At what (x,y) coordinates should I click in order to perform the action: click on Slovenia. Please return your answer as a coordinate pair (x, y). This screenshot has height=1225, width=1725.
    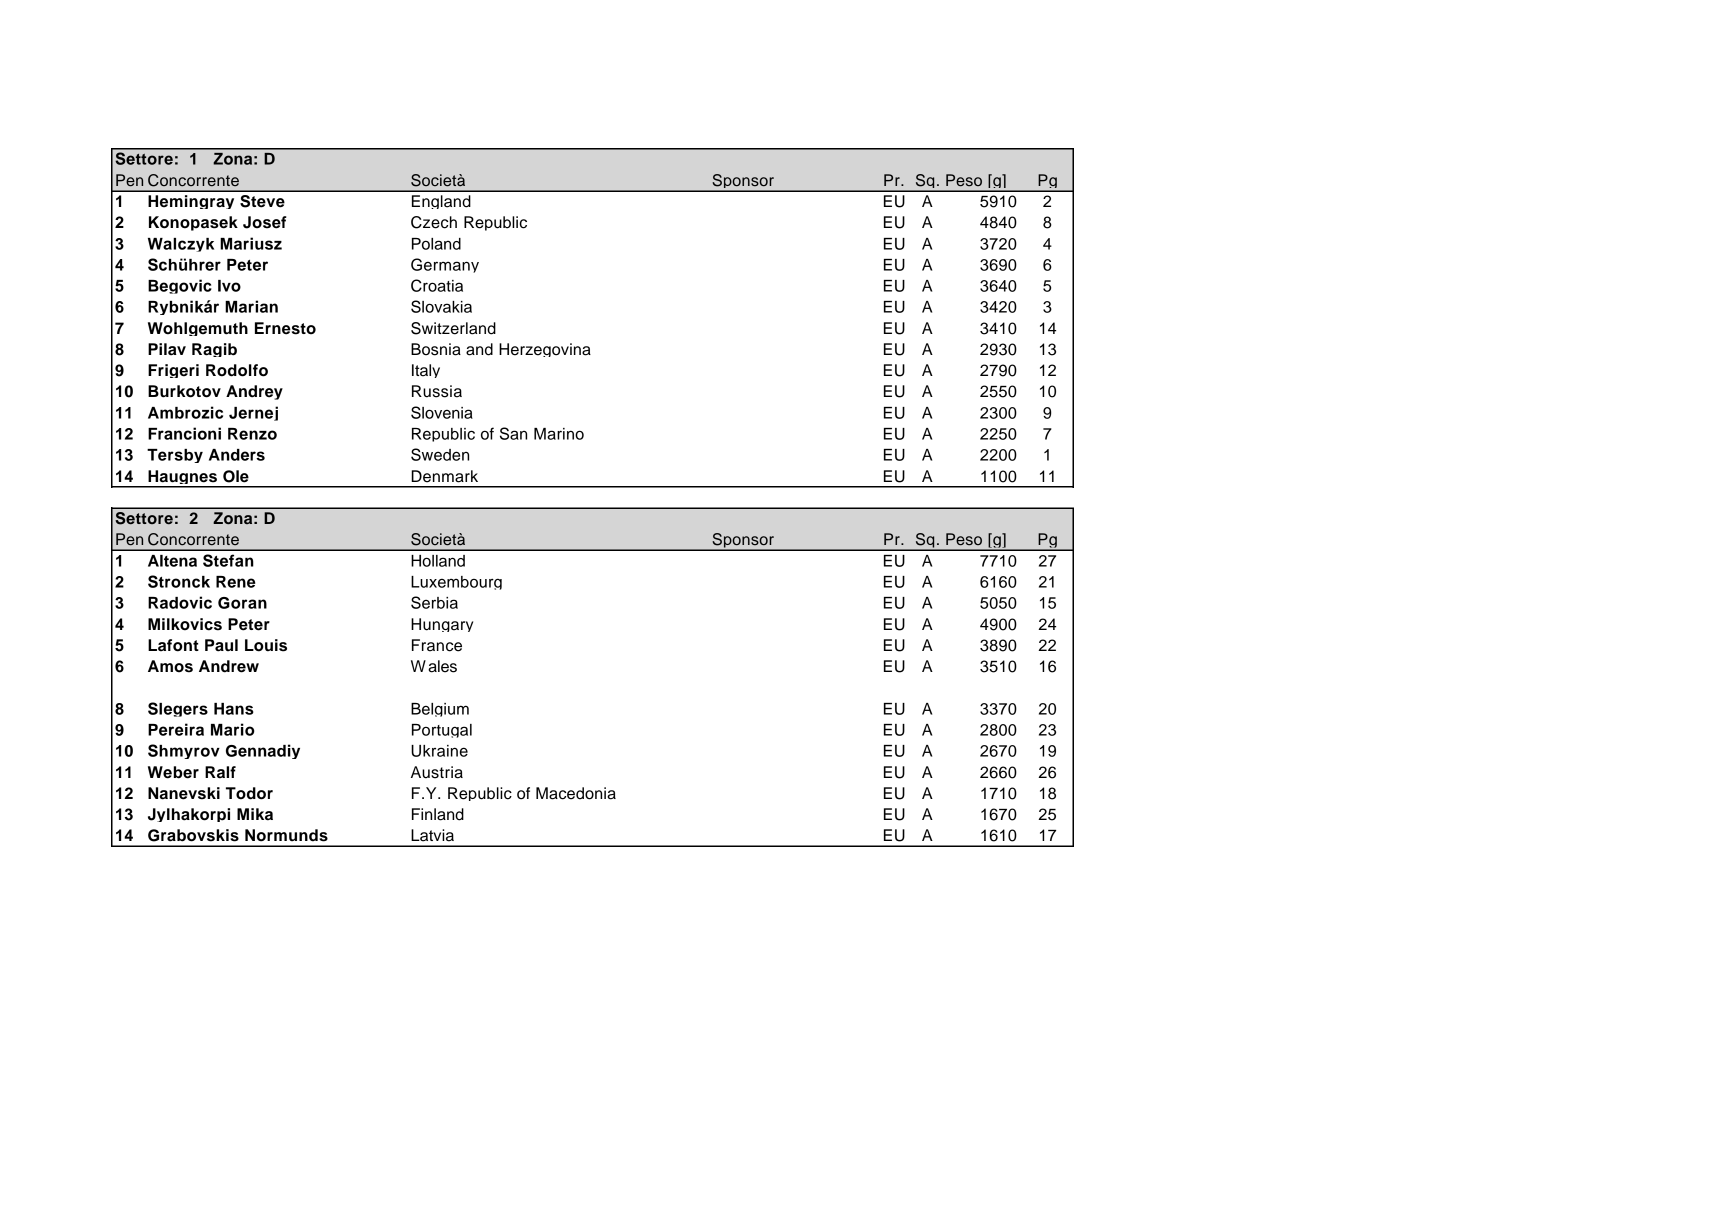
    Looking at the image, I should click on (442, 412).
